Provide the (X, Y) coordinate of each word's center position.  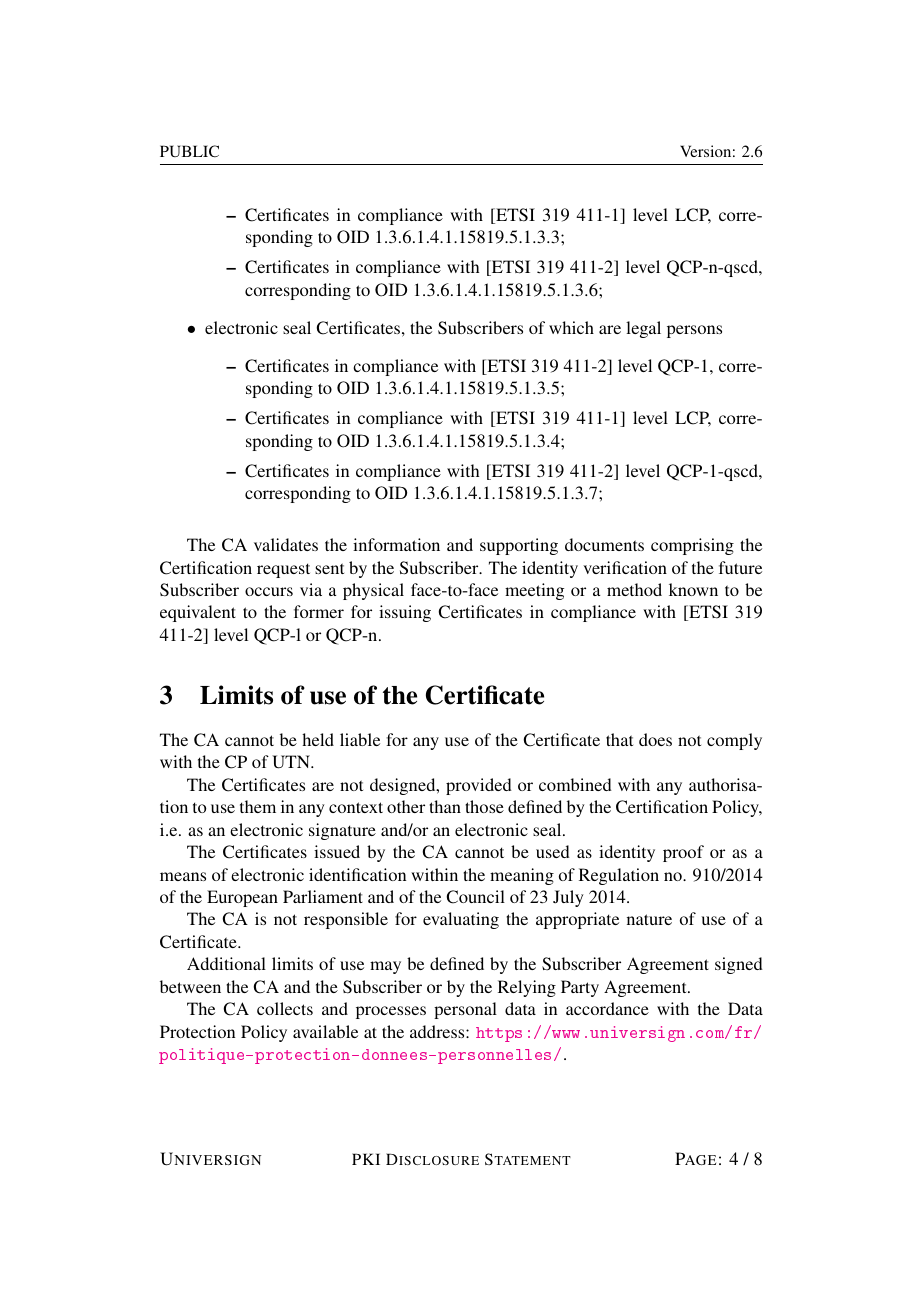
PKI (366, 1159)
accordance (607, 1008)
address (438, 1031)
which (571, 327)
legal (643, 329)
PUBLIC (189, 151)
